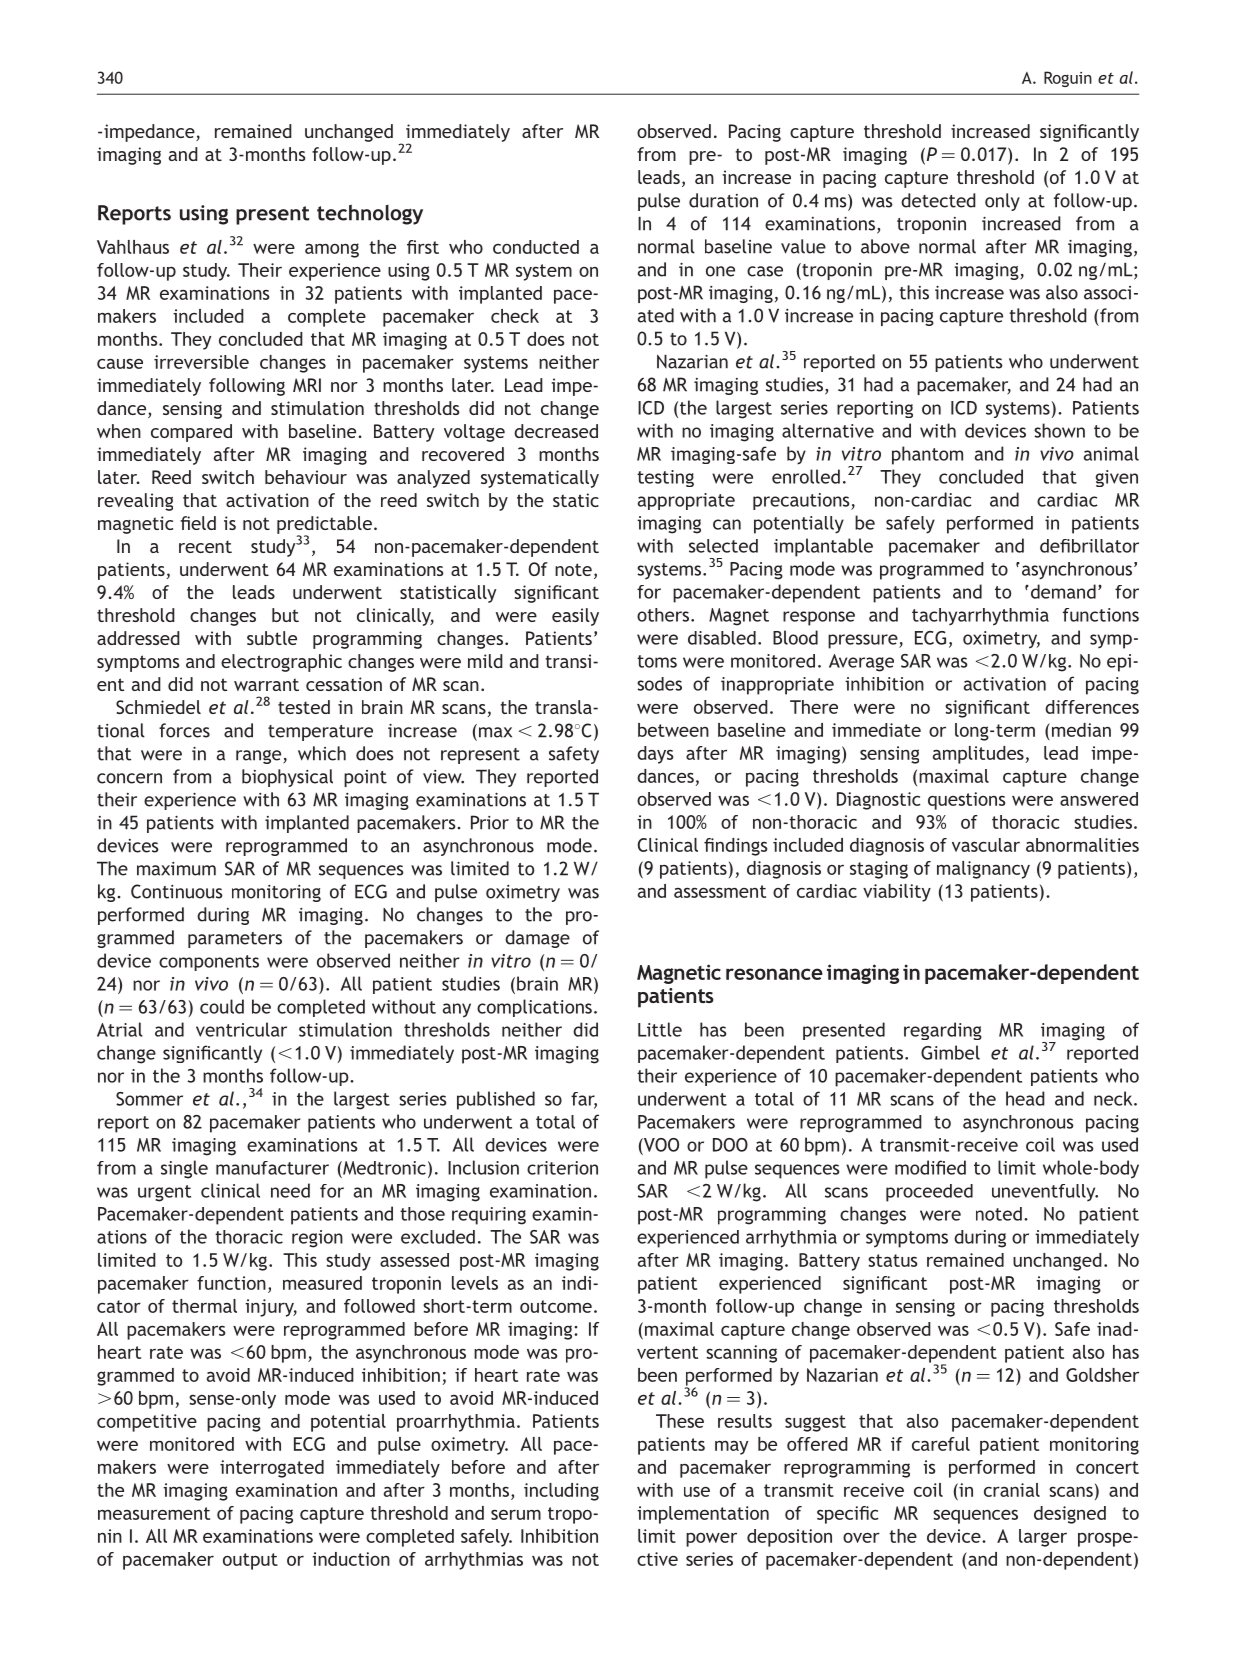 The image size is (1246, 1661). Describe the element at coordinates (1092, 707) in the image. I see `differences` at that location.
